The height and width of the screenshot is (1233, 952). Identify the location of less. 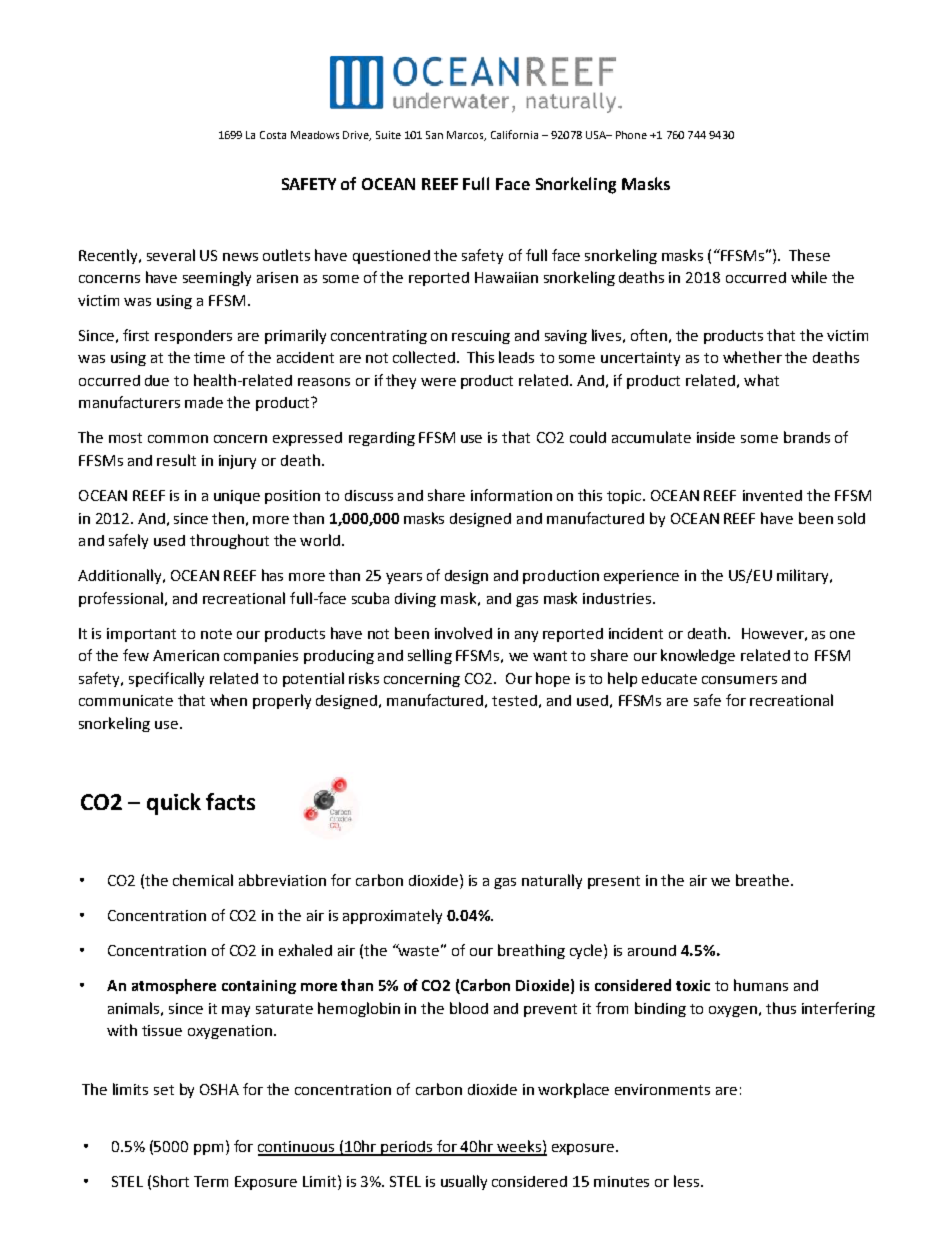
(686, 1181).
